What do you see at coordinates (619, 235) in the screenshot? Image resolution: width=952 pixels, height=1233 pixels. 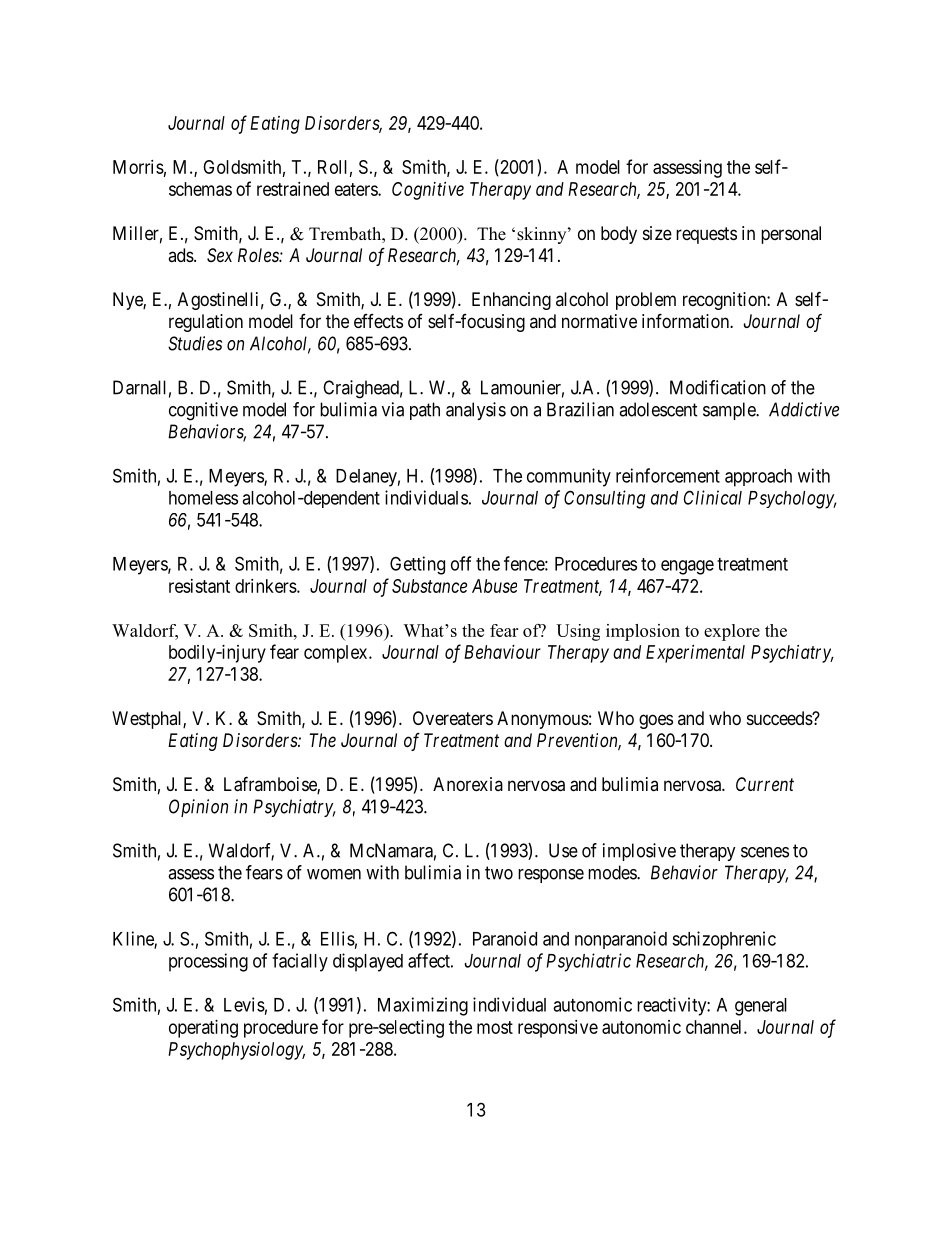 I see `body` at bounding box center [619, 235].
